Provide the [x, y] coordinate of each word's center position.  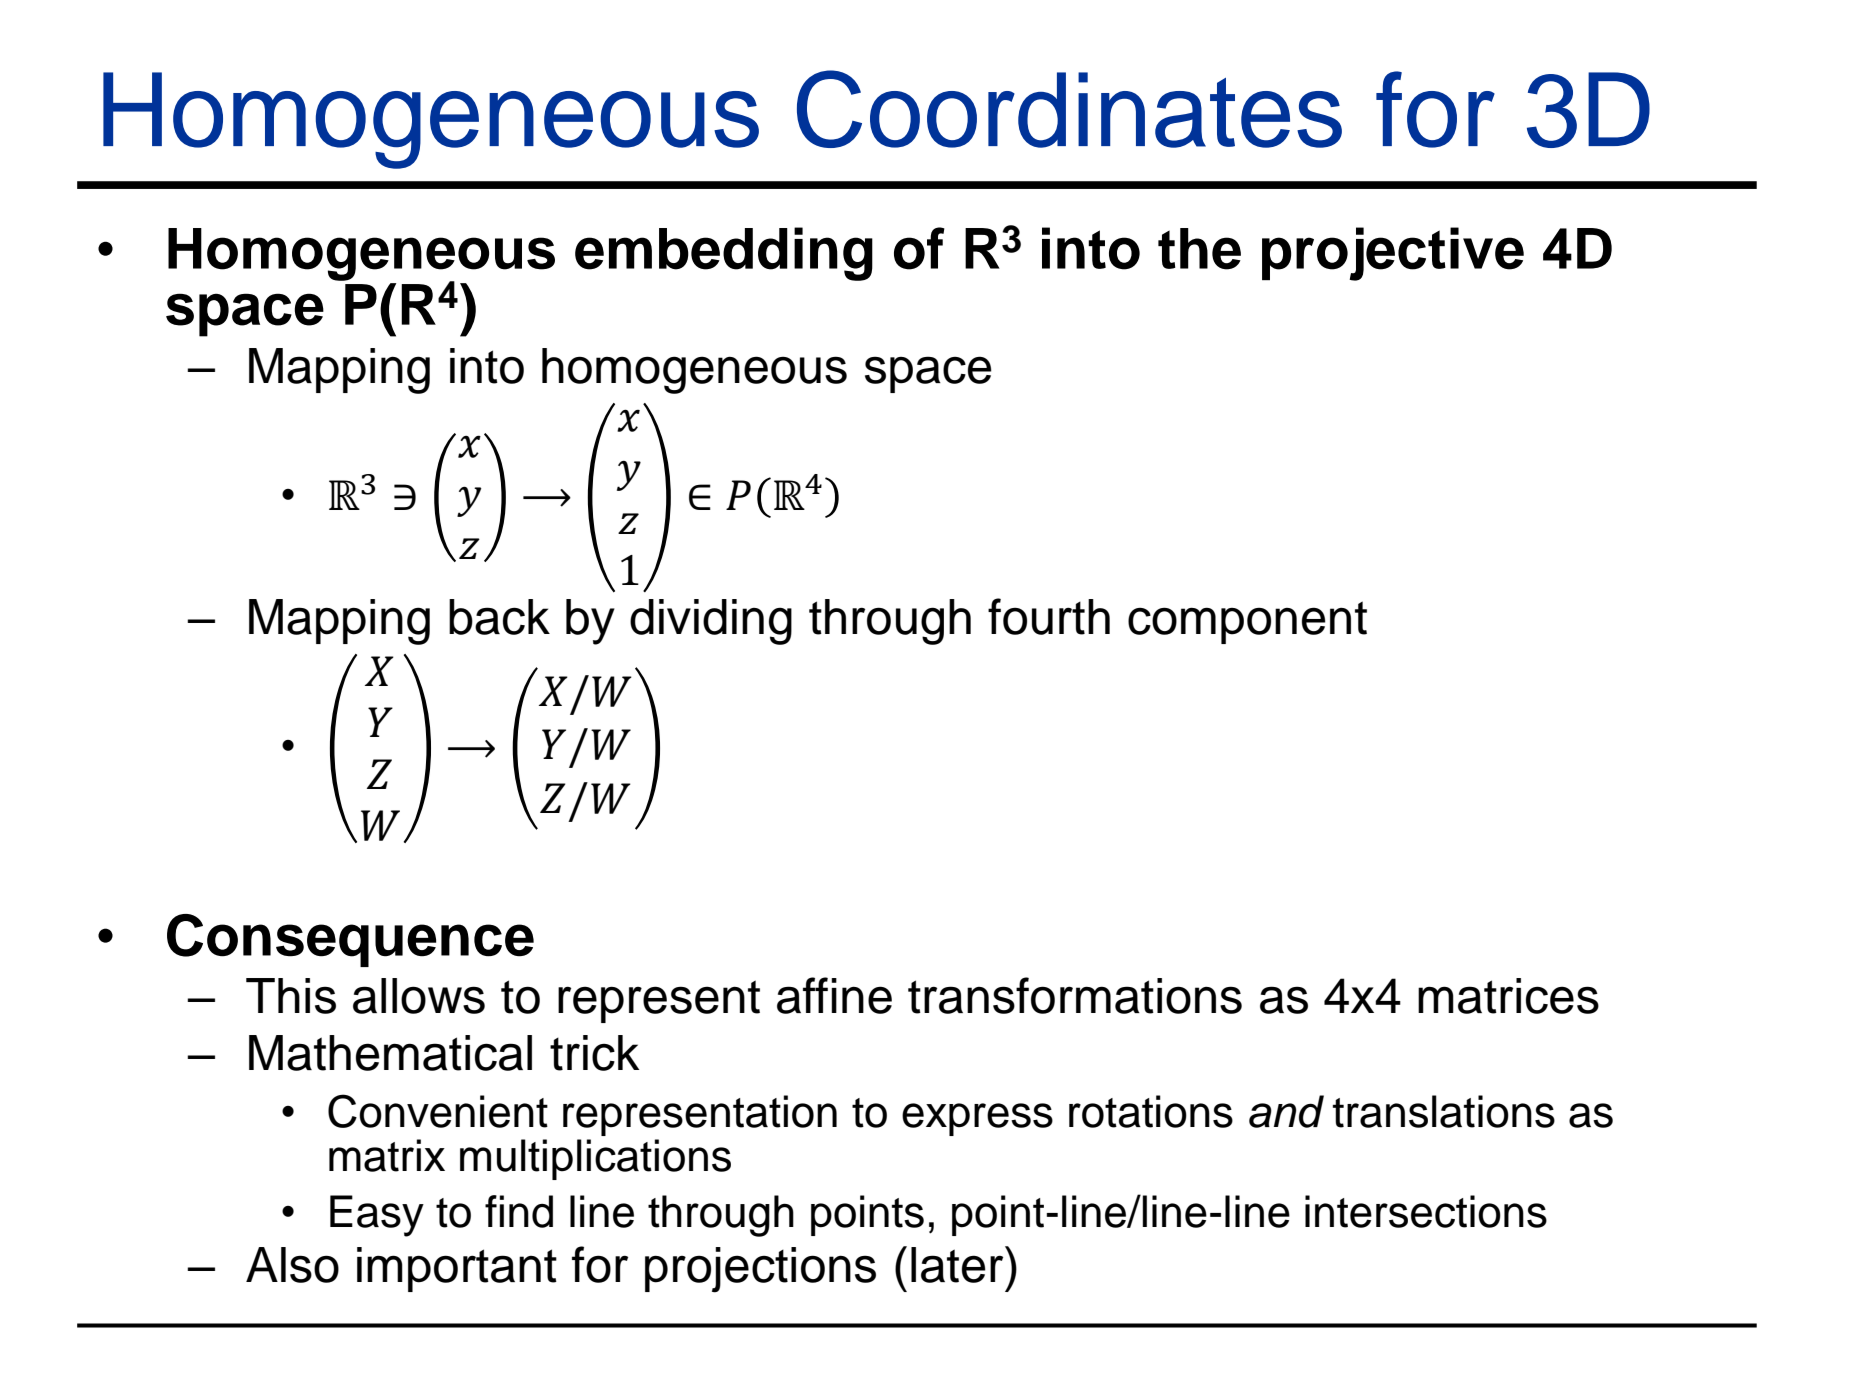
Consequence [350, 940]
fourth [1049, 616]
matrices [1508, 996]
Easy [377, 1216]
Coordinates [1069, 109]
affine [834, 995]
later [958, 1264]
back [499, 617]
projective [1393, 254]
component [1247, 622]
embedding [724, 254]
